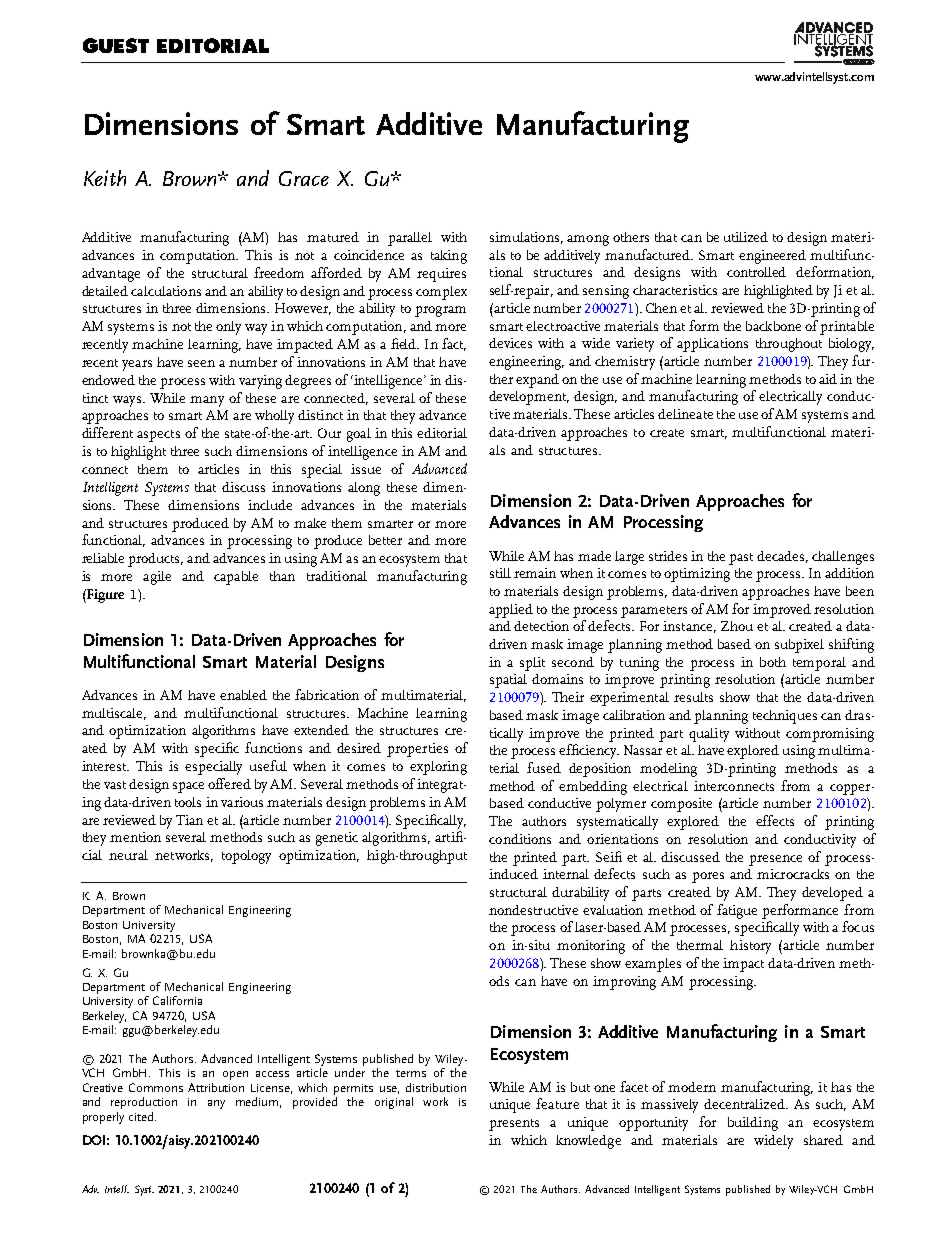 The height and width of the screenshot is (1252, 952). What do you see at coordinates (828, 379) in the screenshot?
I see `aid` at bounding box center [828, 379].
